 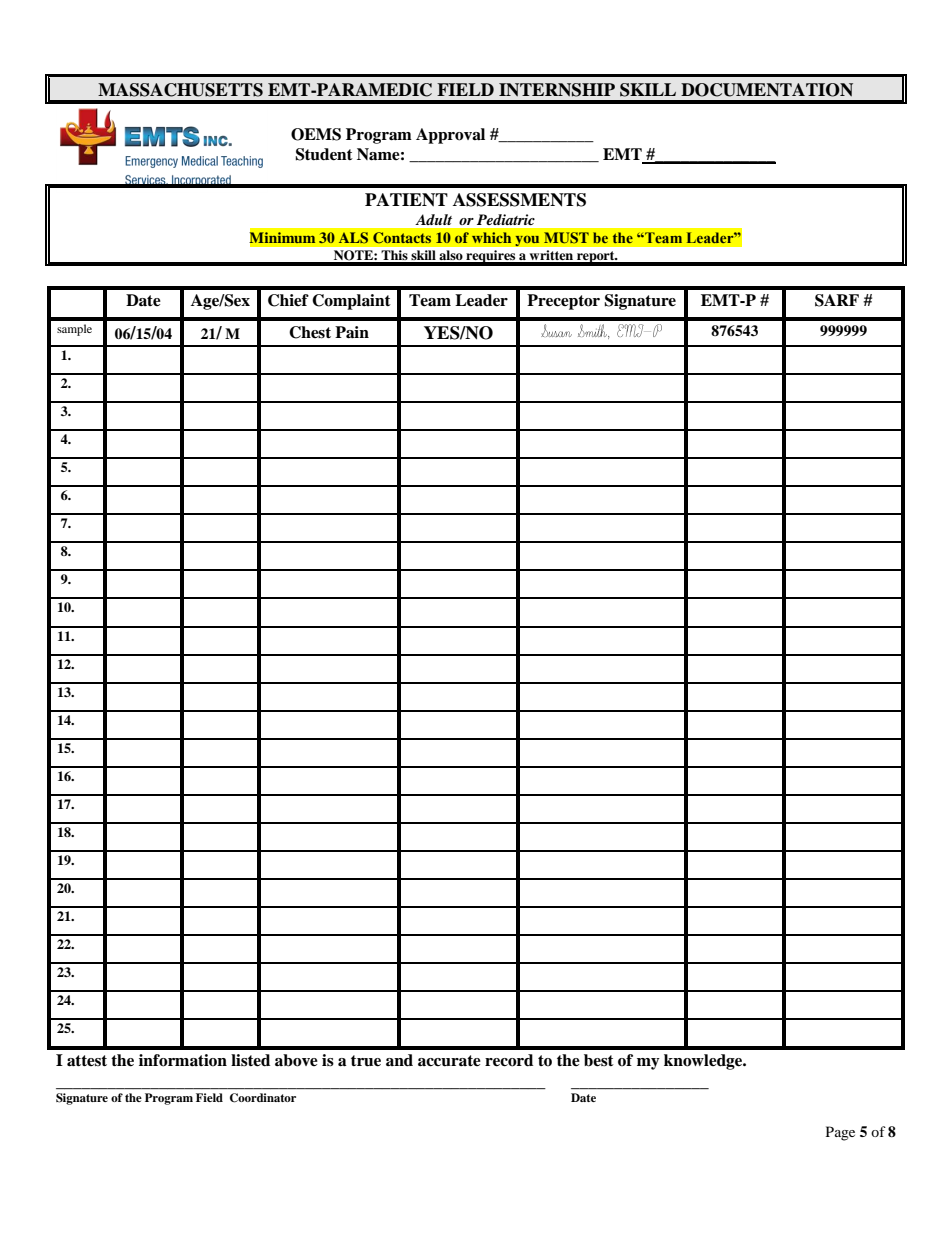 What do you see at coordinates (74, 330) in the document?
I see `sample` at bounding box center [74, 330].
